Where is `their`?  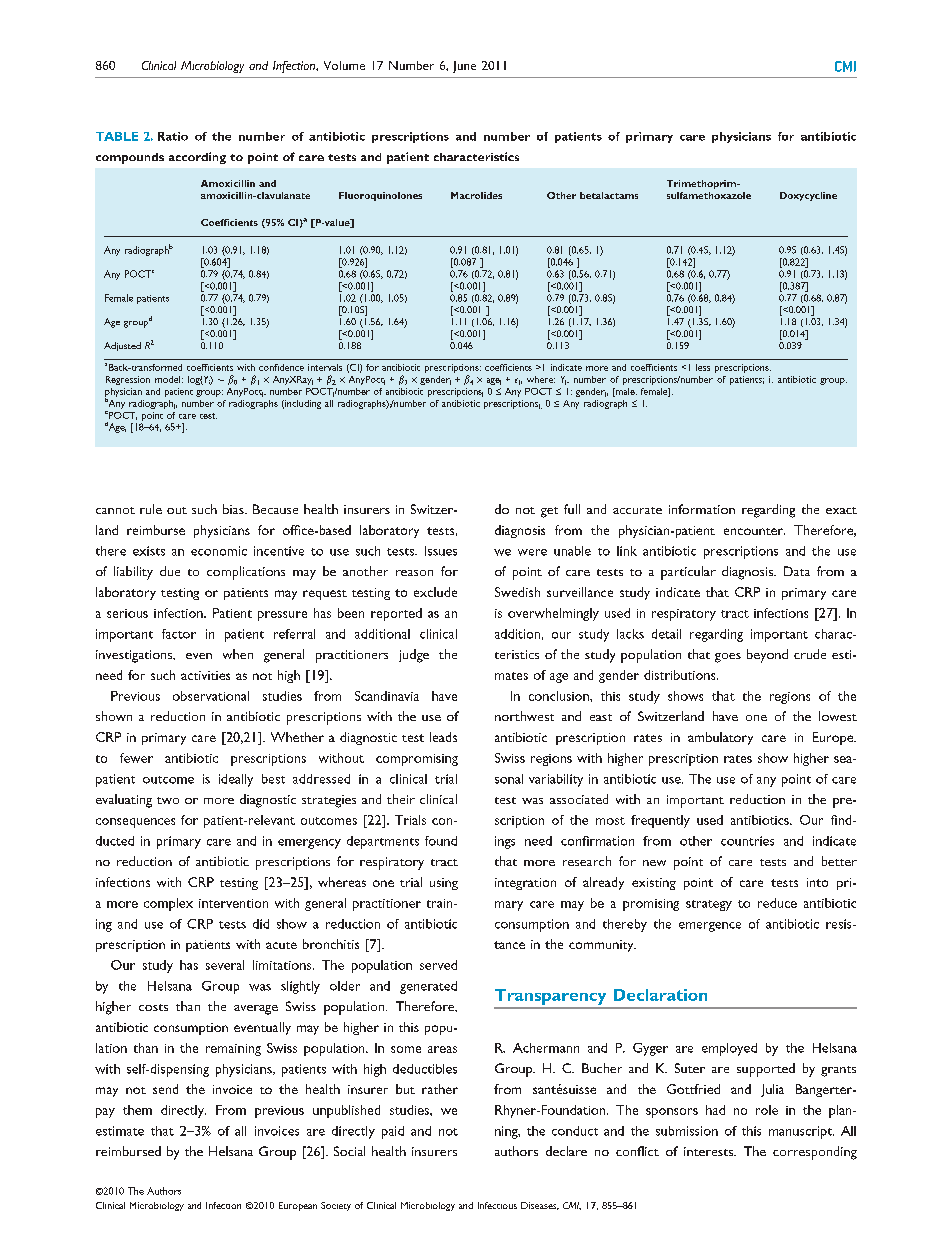 their is located at coordinates (401, 799).
